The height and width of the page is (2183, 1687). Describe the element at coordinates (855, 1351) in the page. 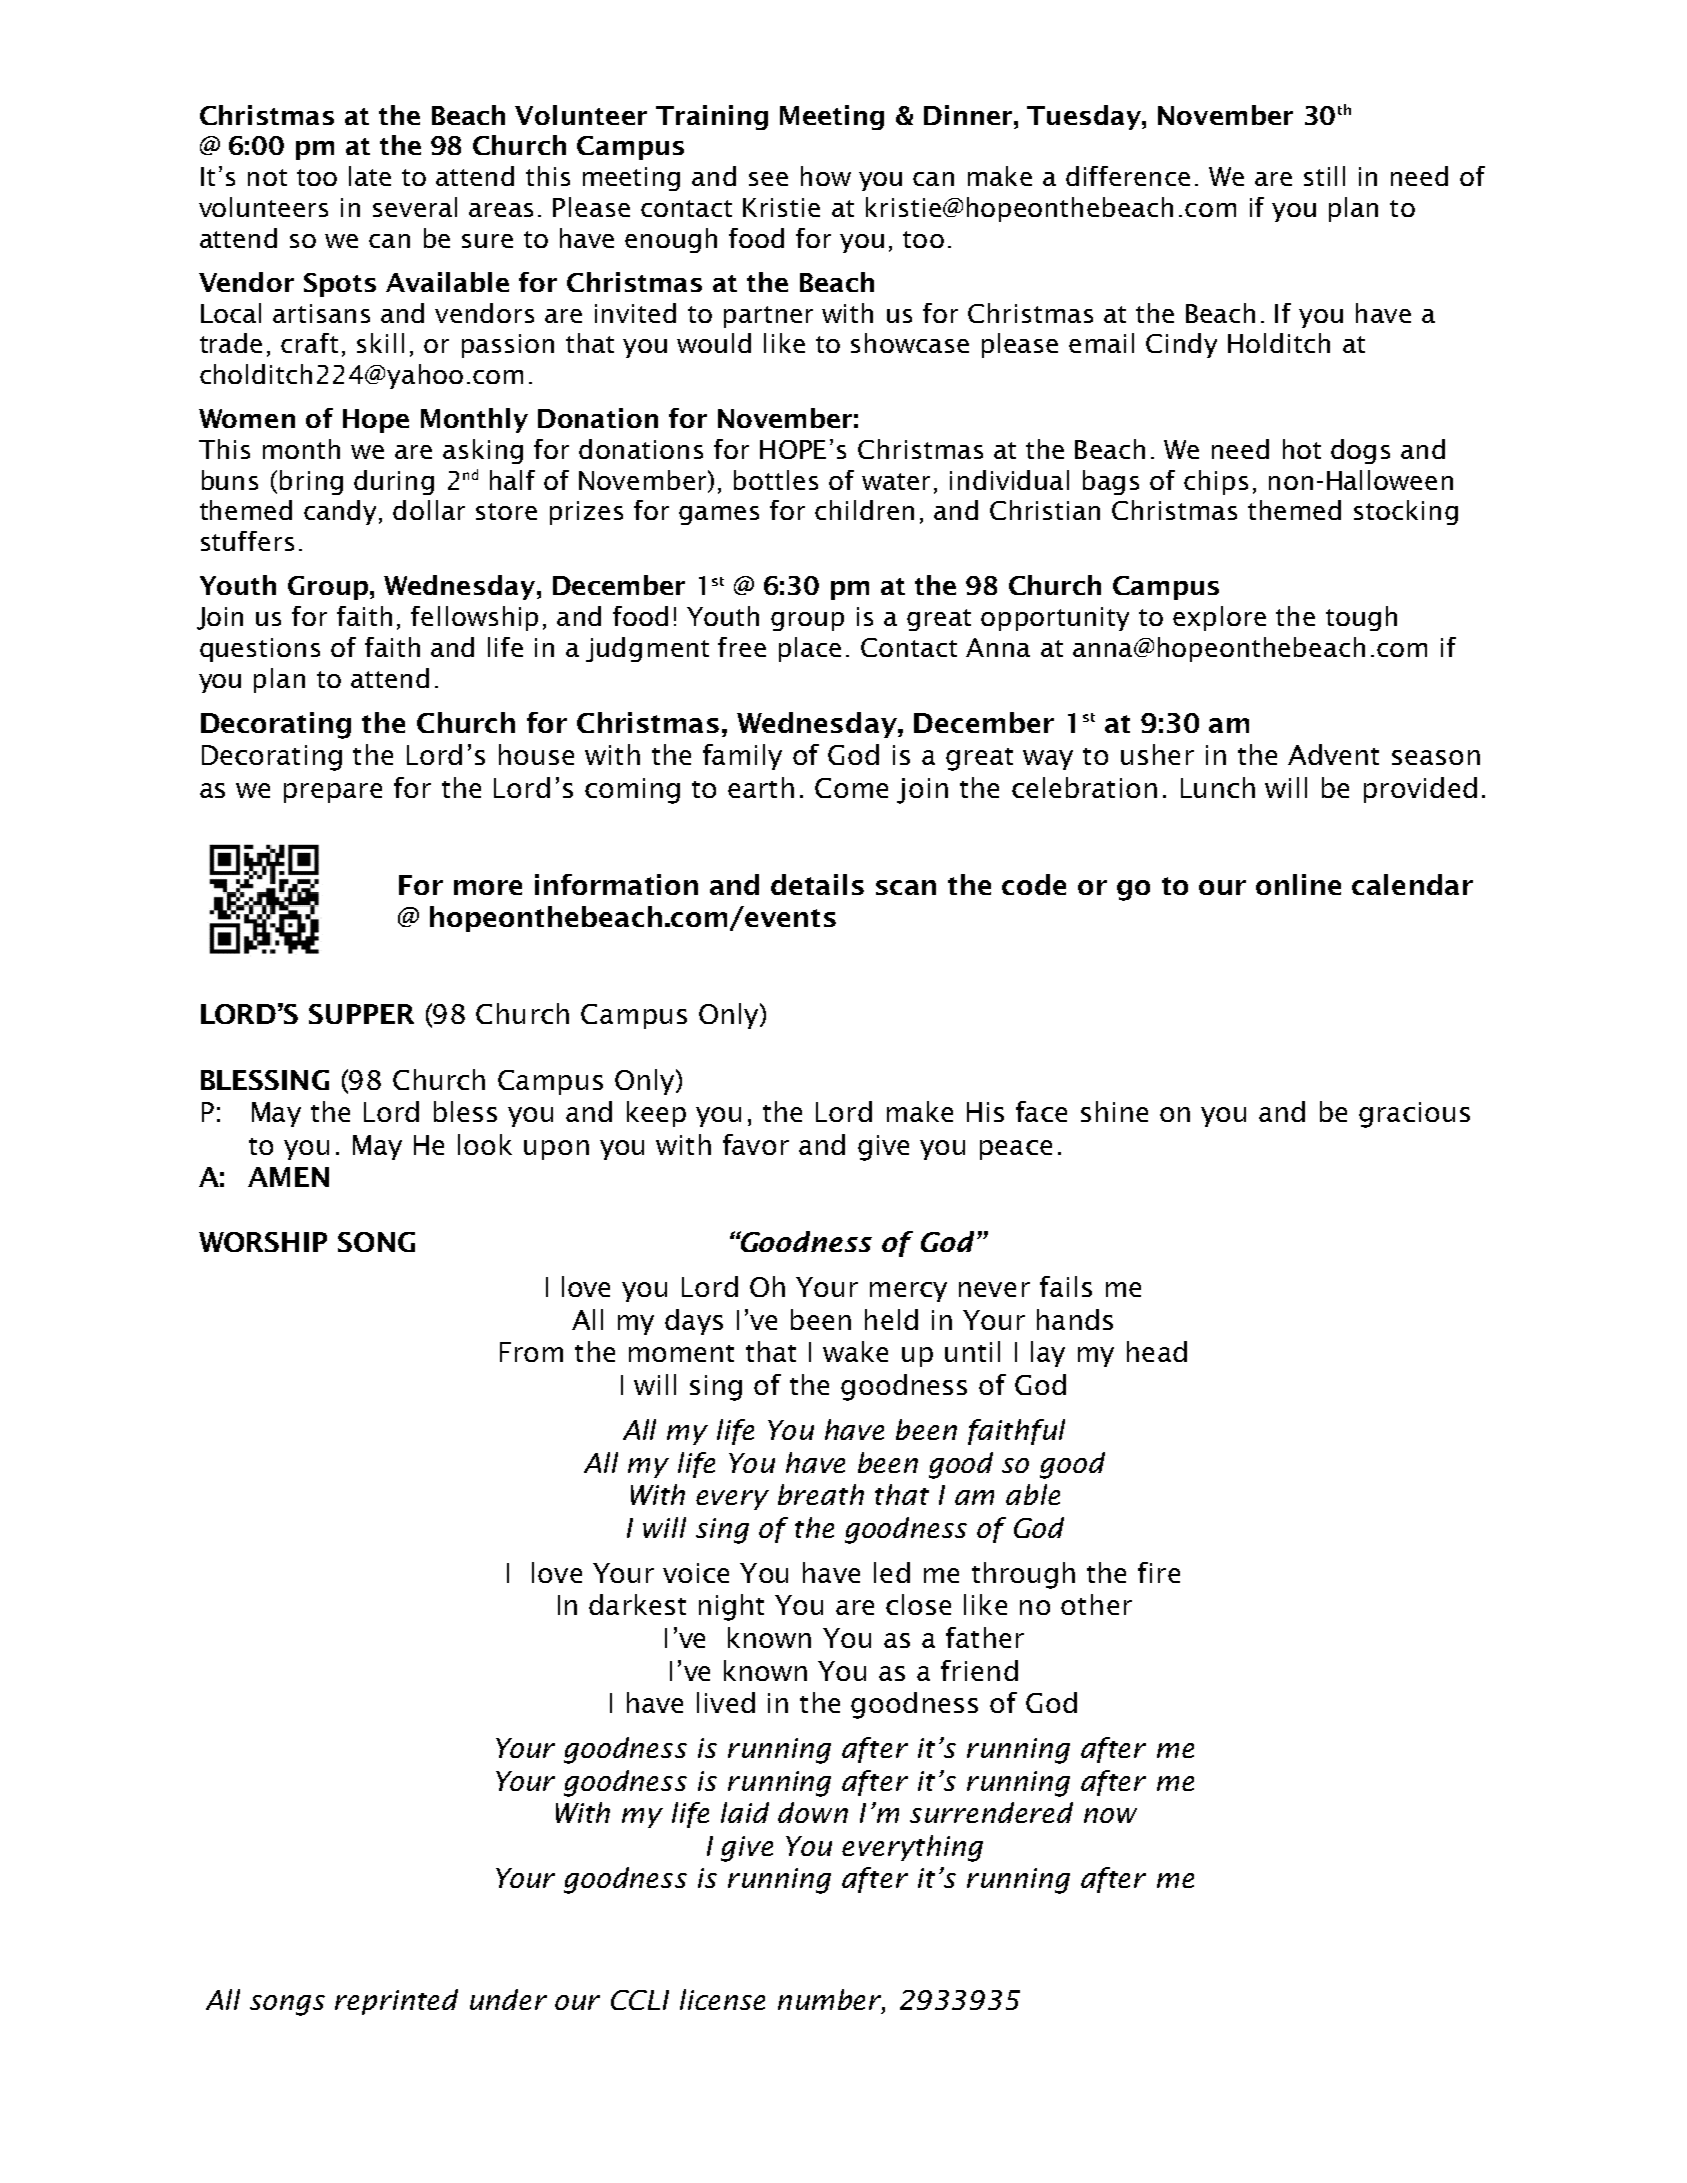

I see `wake` at that location.
